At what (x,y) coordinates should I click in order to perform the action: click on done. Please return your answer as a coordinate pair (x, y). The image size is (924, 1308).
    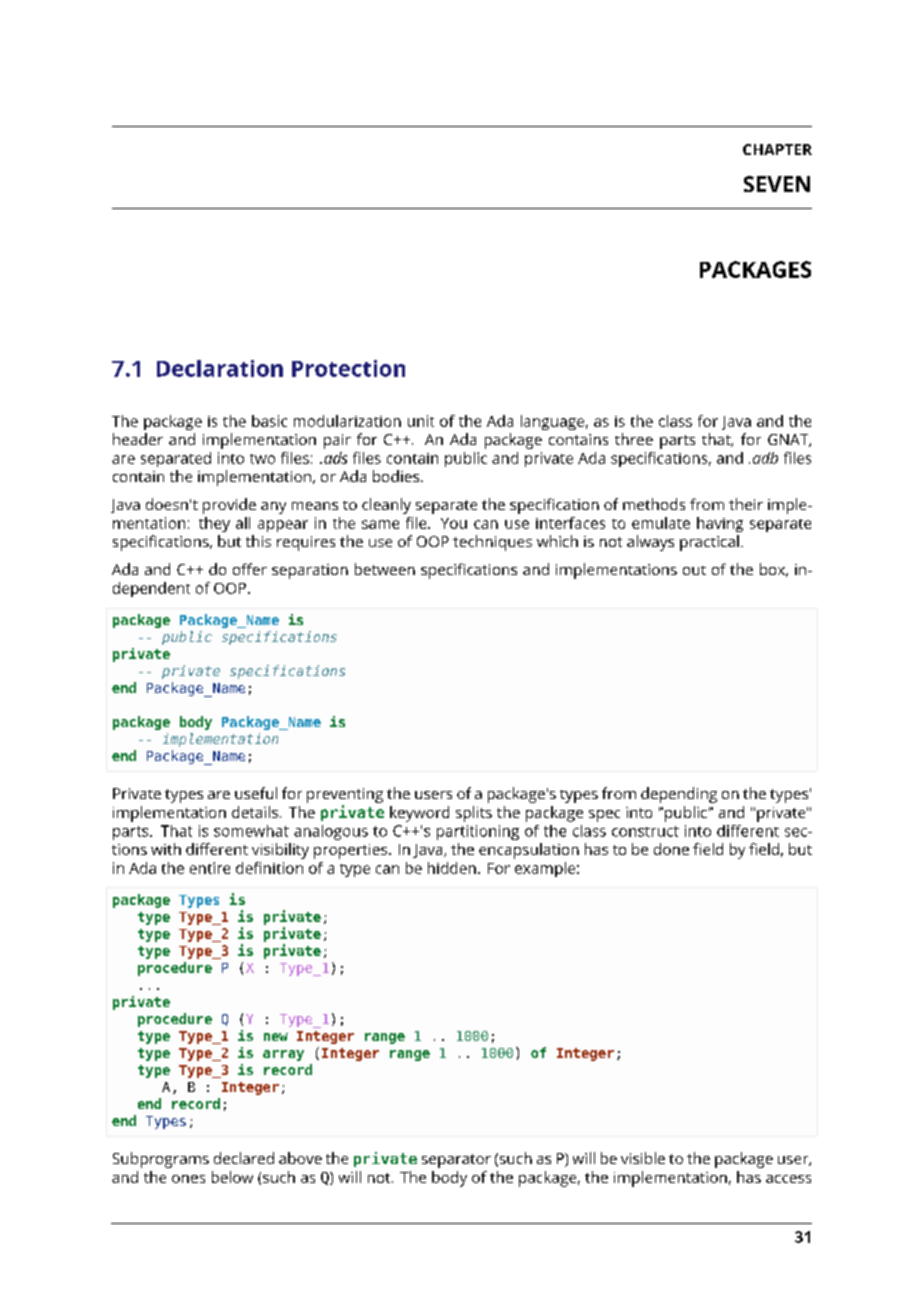
    Looking at the image, I should click on (671, 849).
